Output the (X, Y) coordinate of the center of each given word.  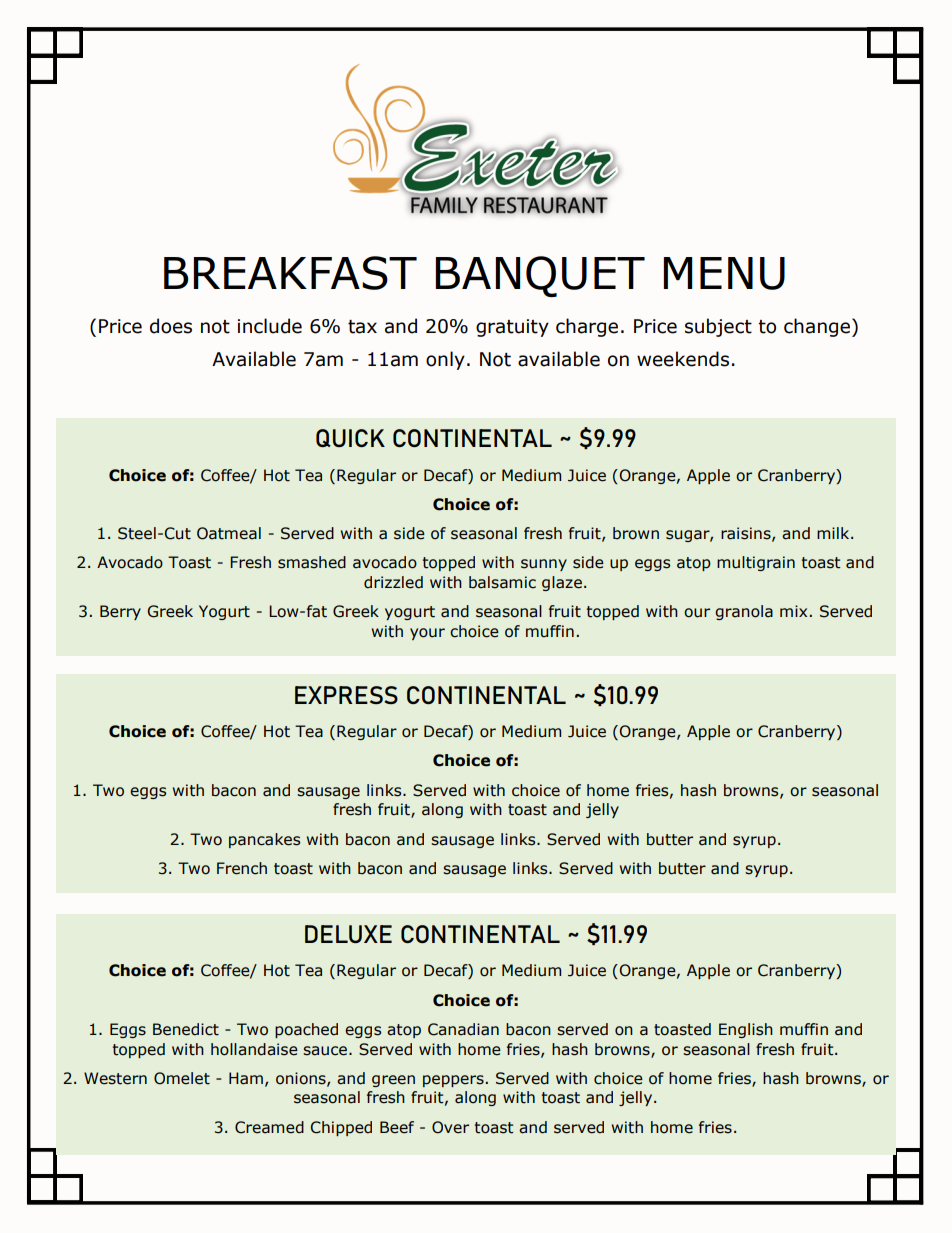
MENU (724, 273)
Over (450, 1127)
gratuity (512, 328)
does (171, 326)
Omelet (182, 1078)
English (746, 1030)
